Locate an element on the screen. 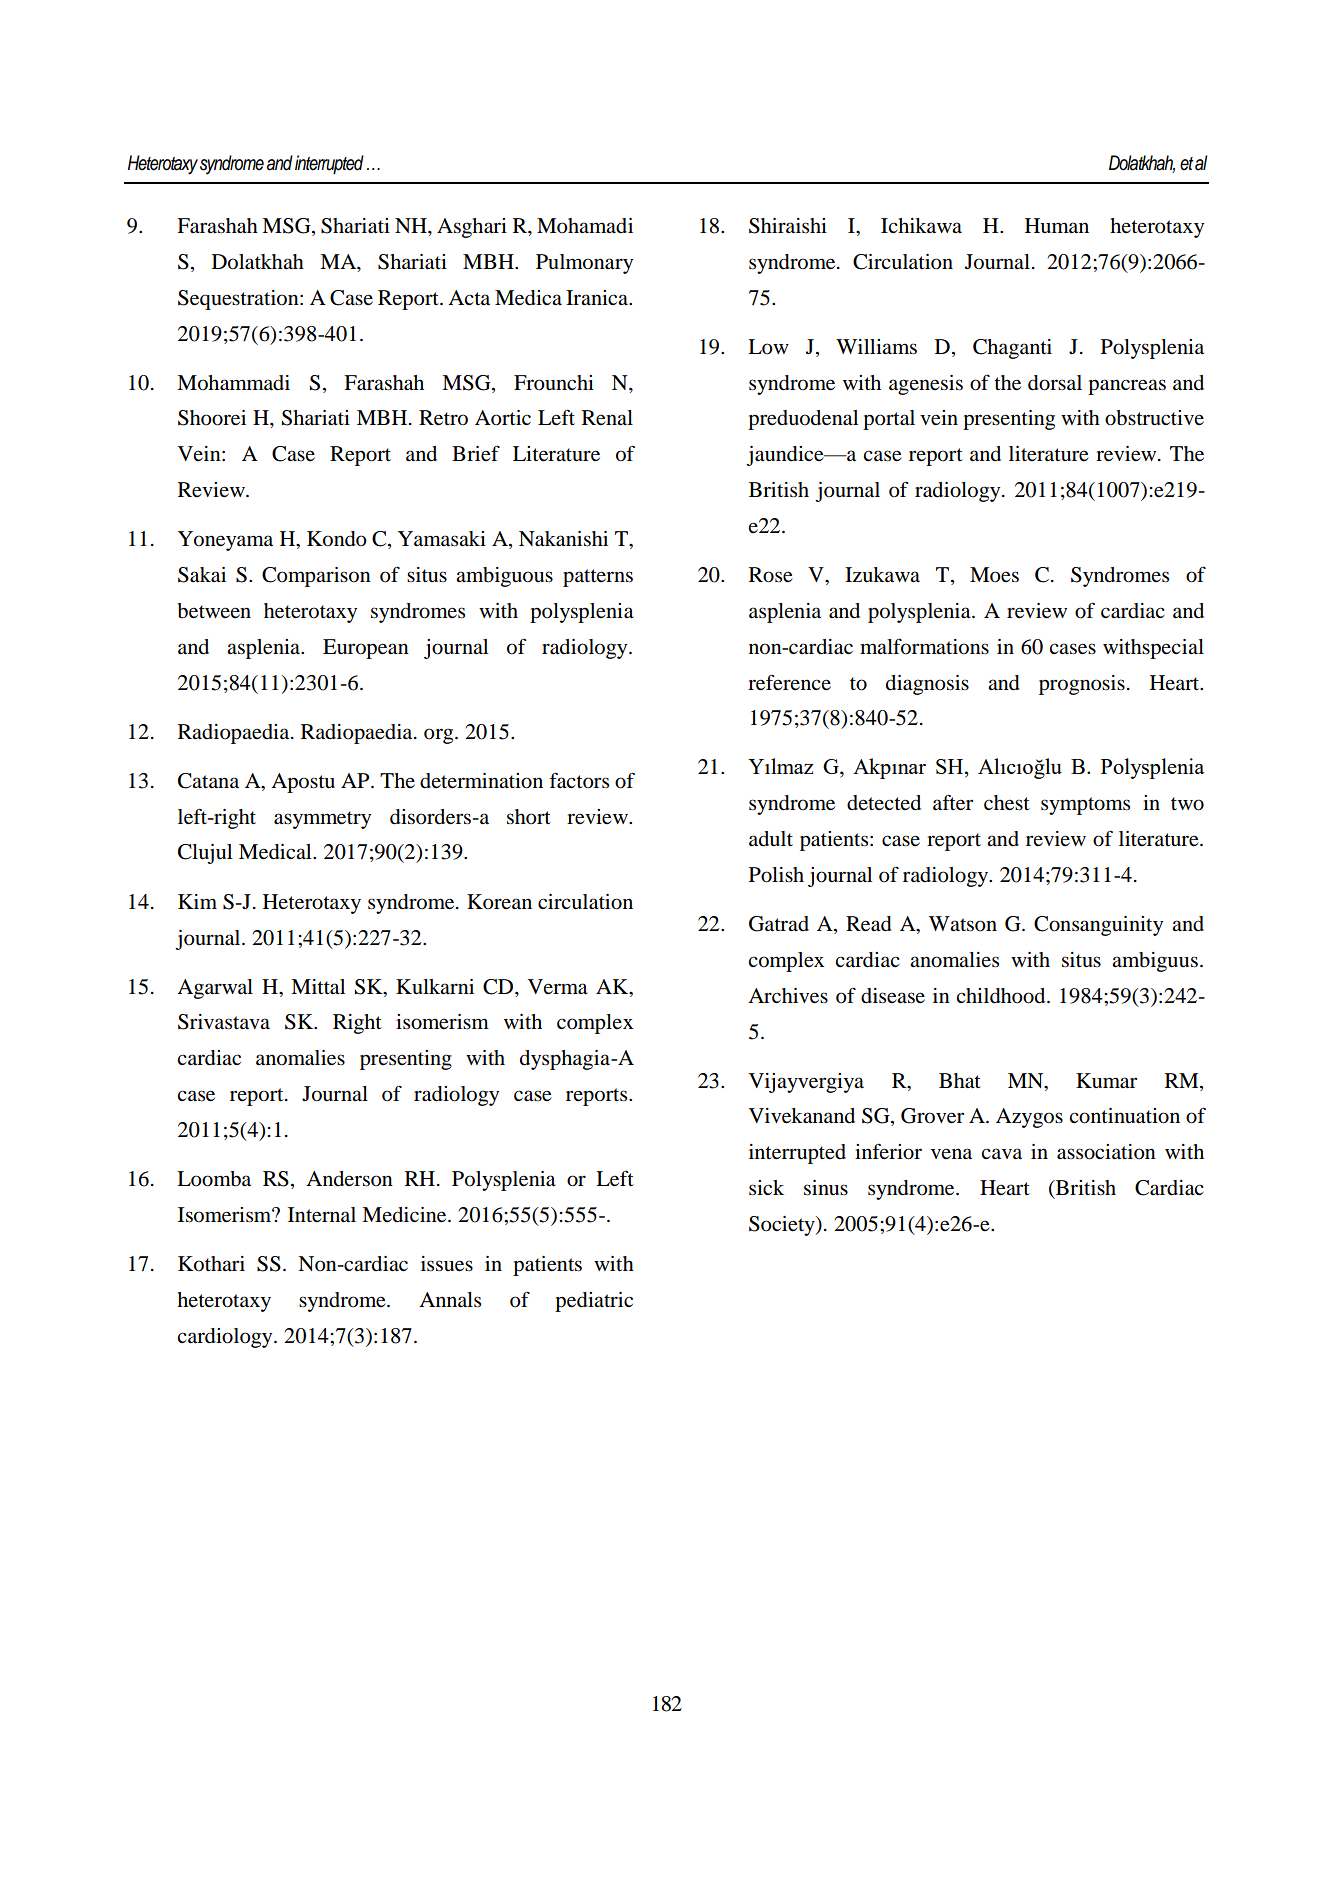  Watson is located at coordinates (963, 924).
